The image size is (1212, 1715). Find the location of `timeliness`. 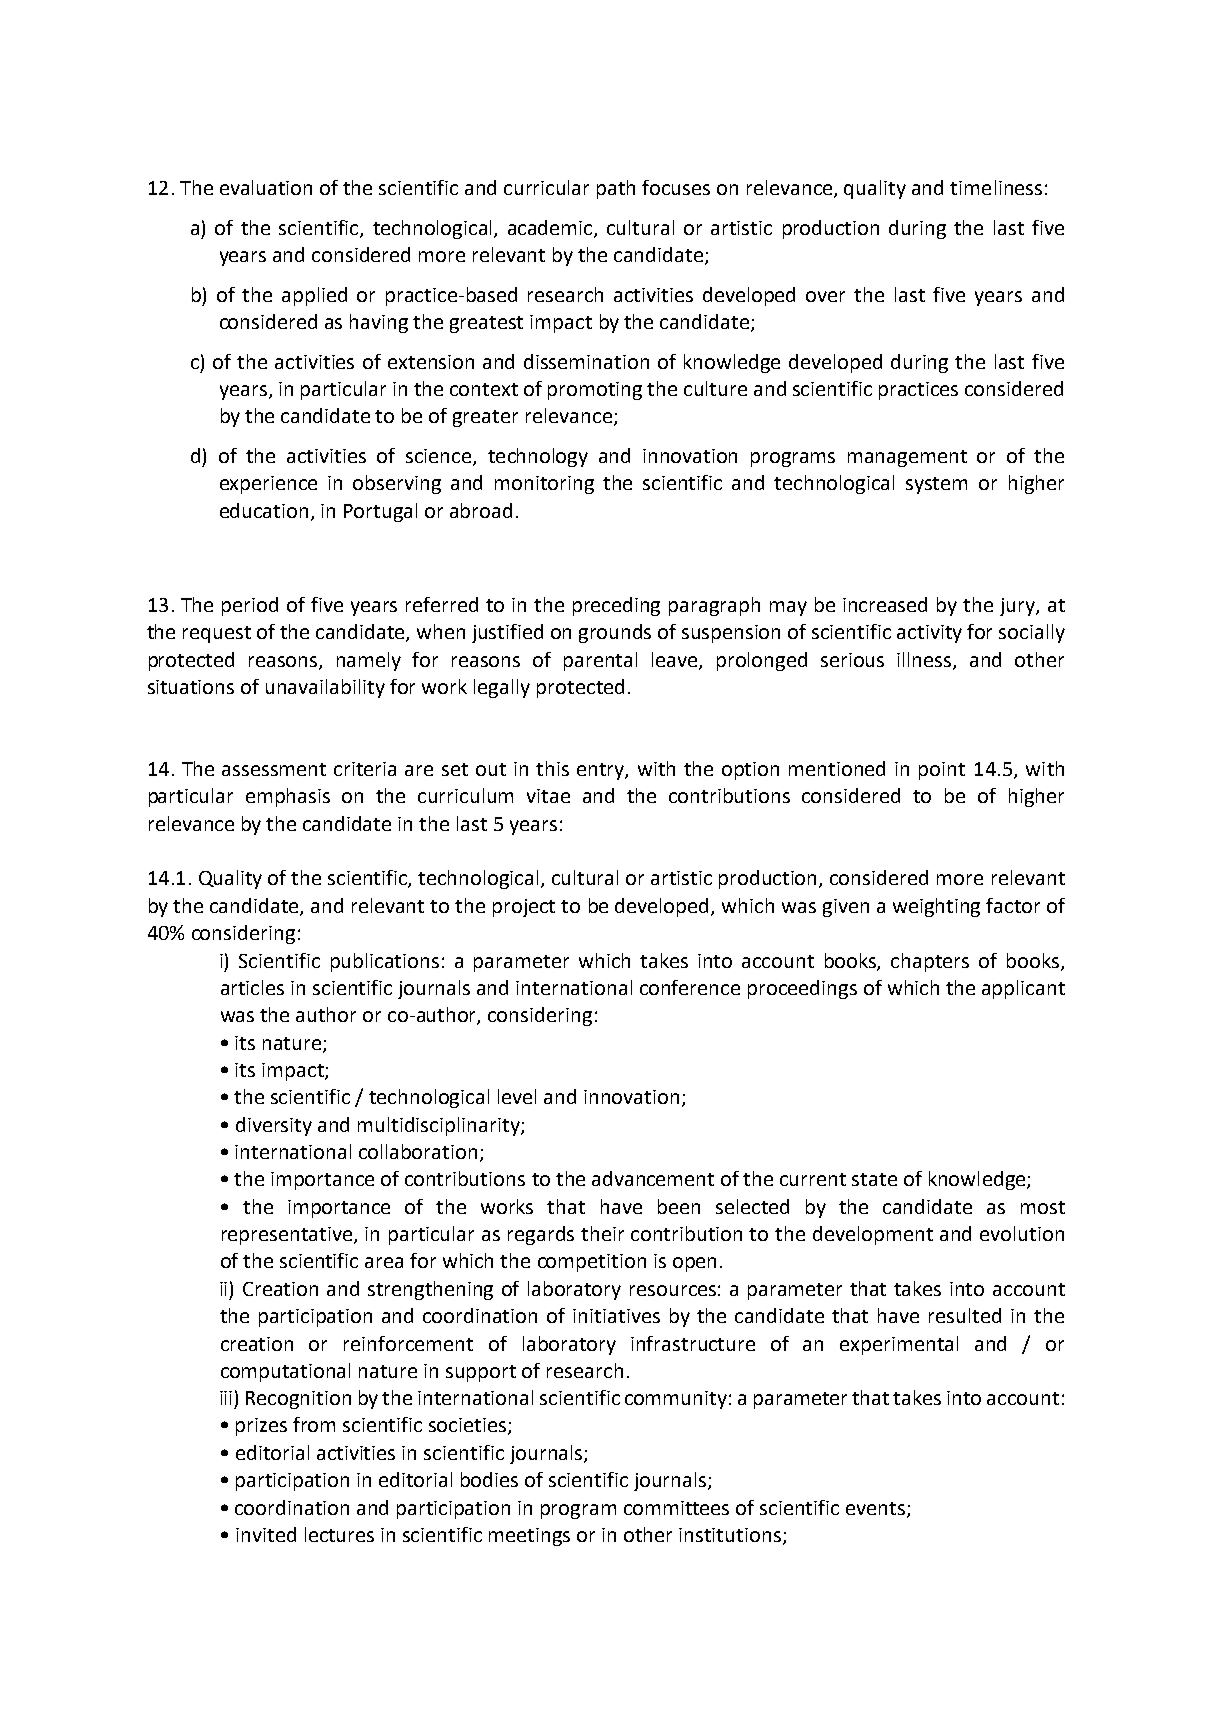

timeliness is located at coordinates (996, 187).
